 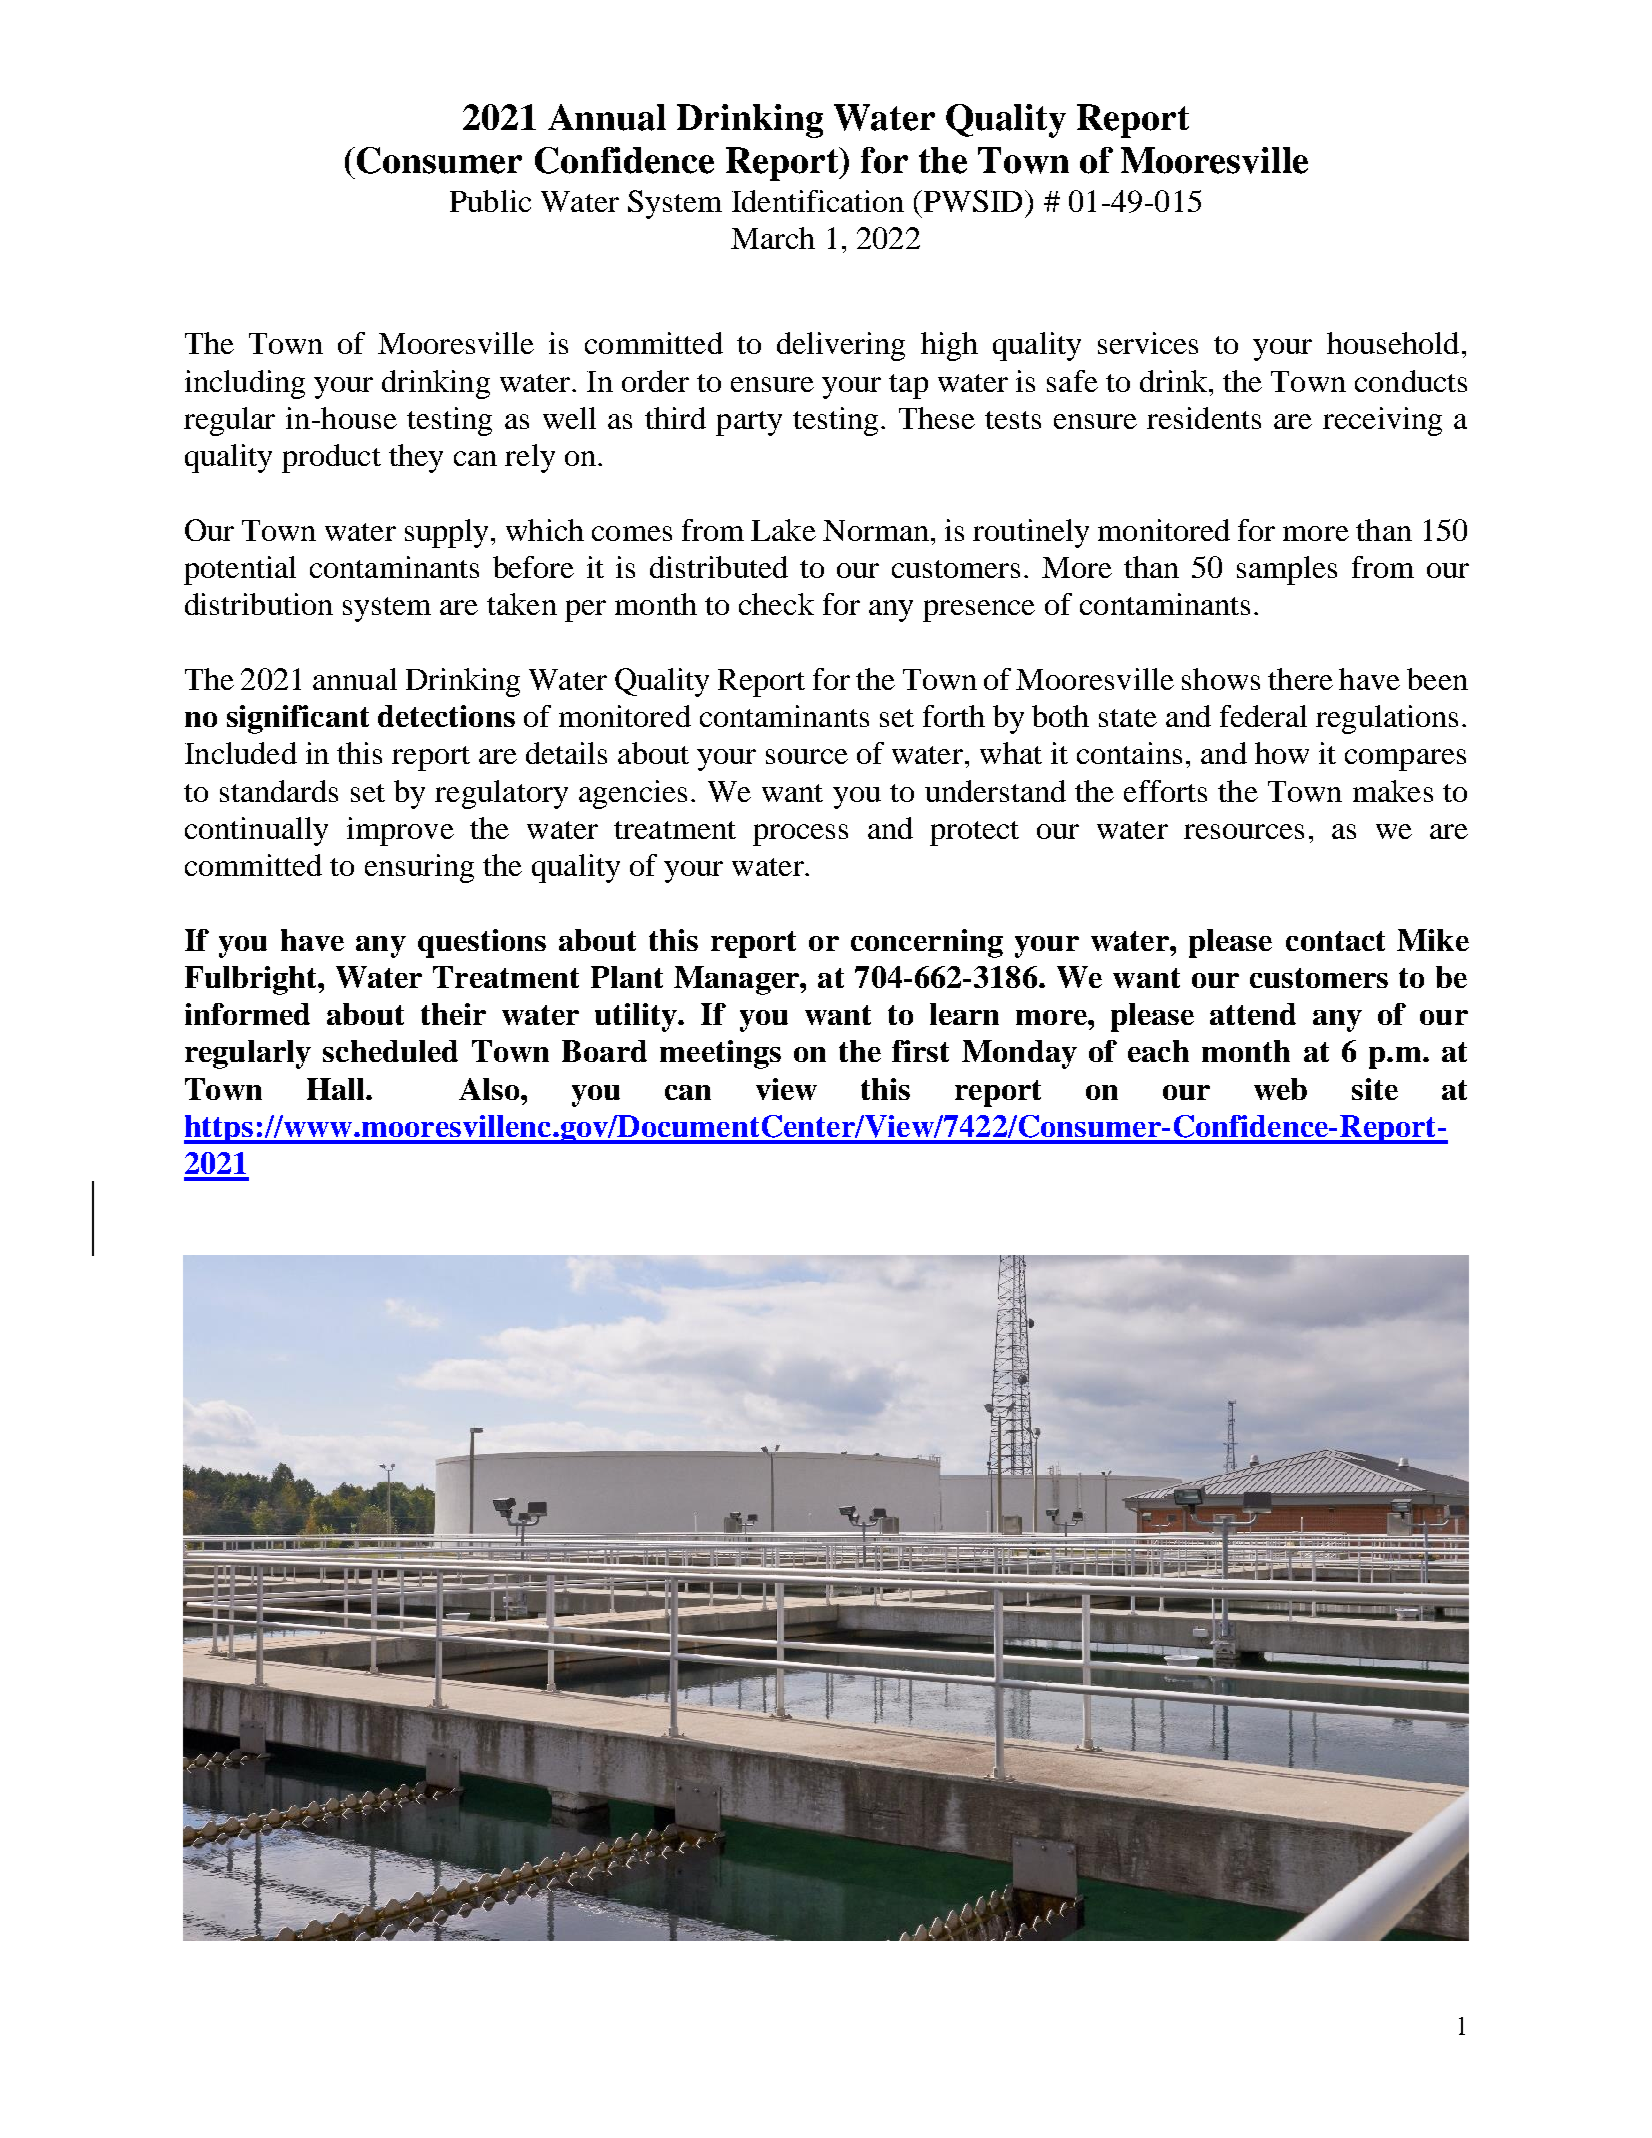 I want to click on March, so click(x=773, y=238).
